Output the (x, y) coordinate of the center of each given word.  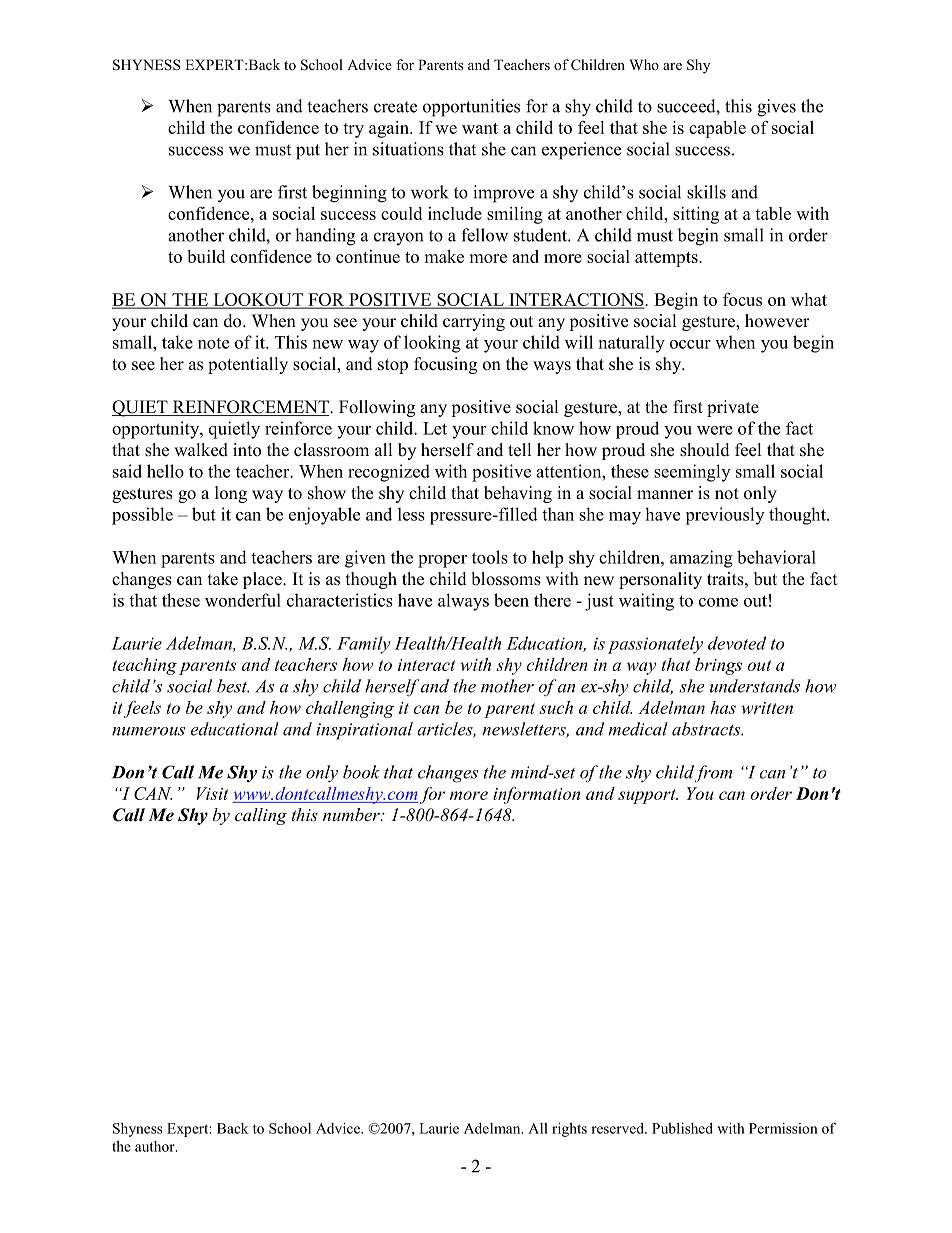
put (308, 152)
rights (569, 1130)
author (156, 1146)
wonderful (243, 600)
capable (717, 129)
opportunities (471, 108)
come (718, 602)
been (511, 600)
